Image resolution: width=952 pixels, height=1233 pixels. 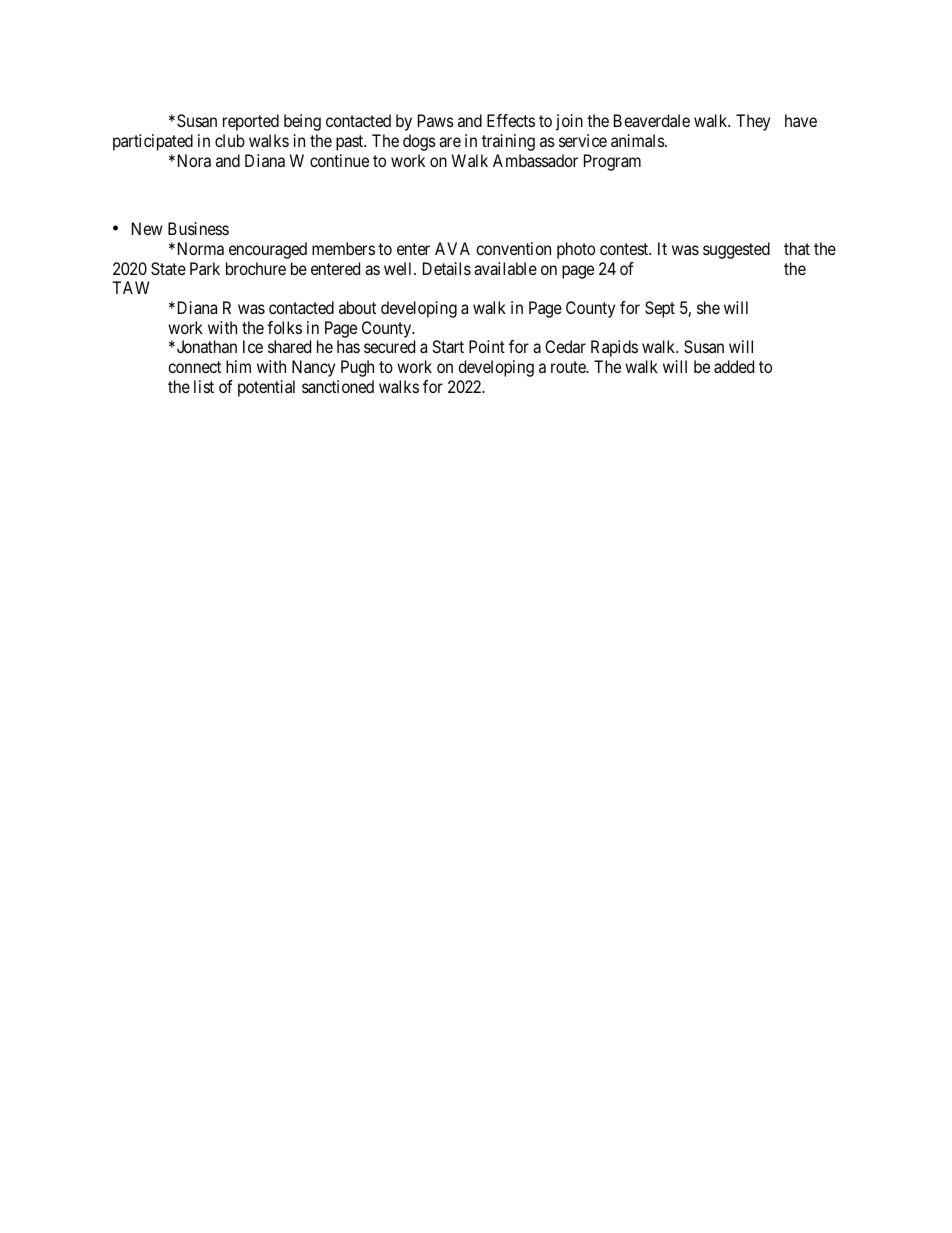 What do you see at coordinates (251, 122) in the screenshot?
I see `reported` at bounding box center [251, 122].
